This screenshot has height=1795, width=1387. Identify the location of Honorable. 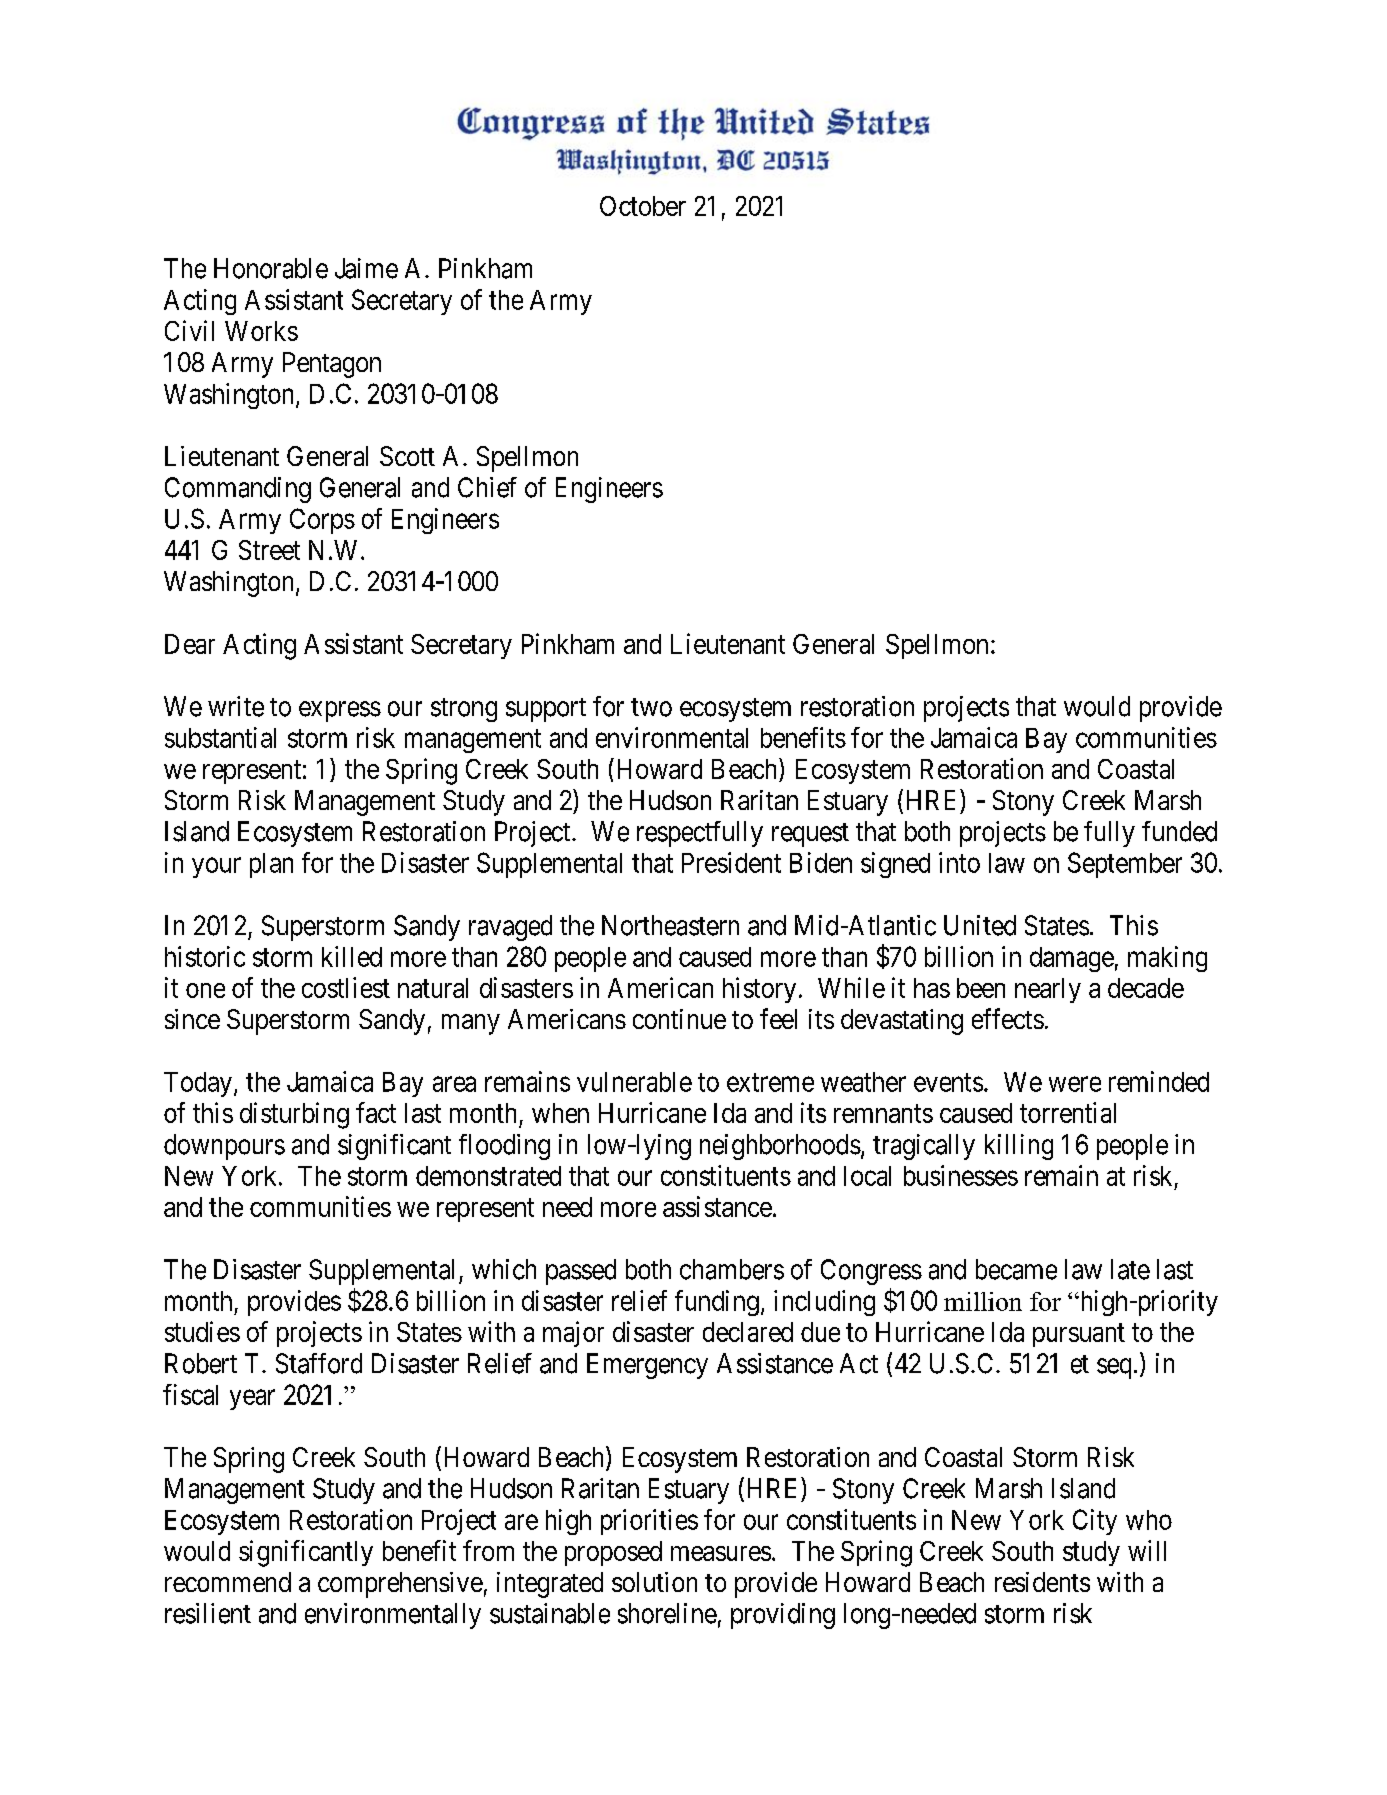
(271, 268).
